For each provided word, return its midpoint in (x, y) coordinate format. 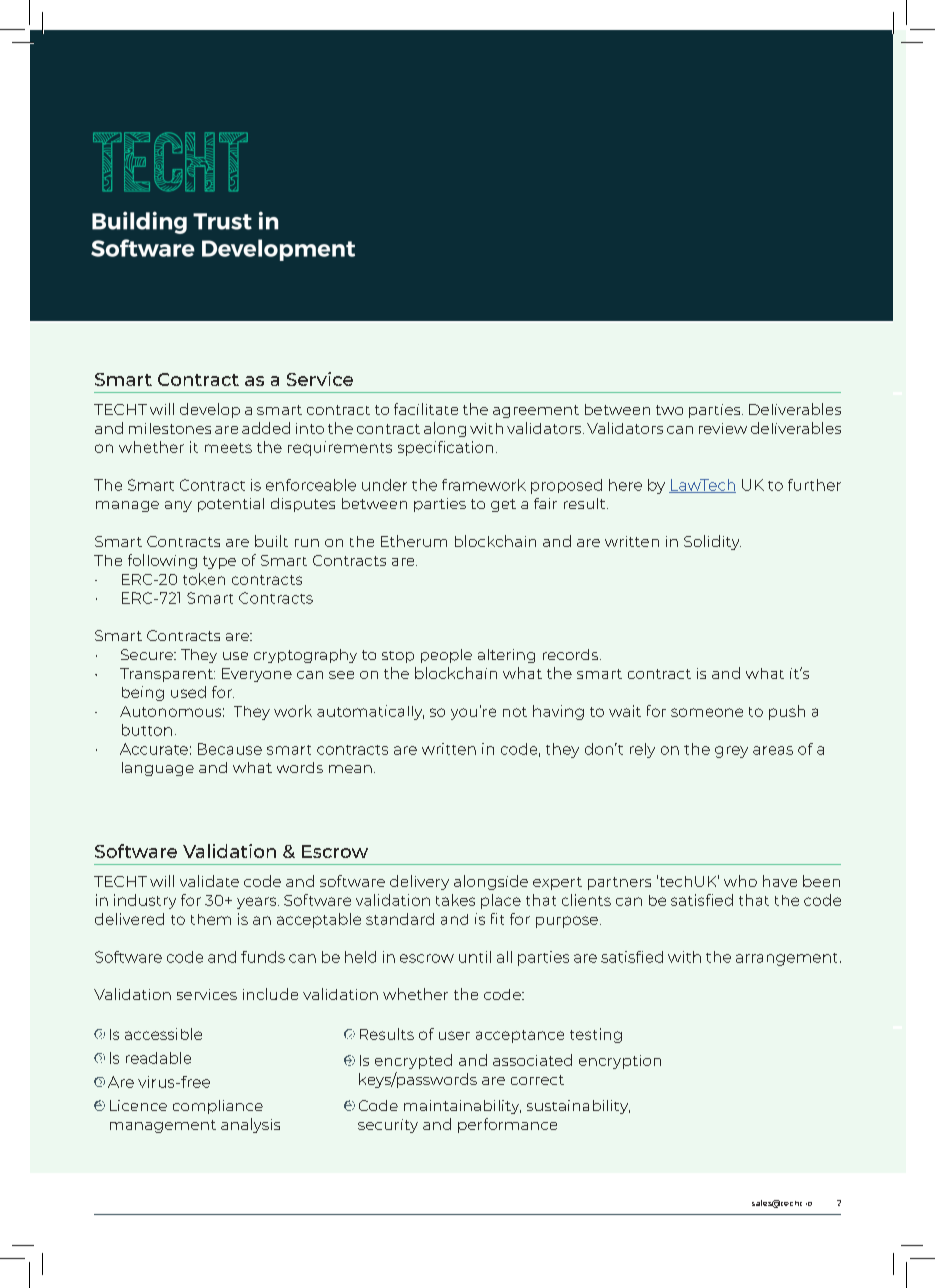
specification (445, 448)
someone (707, 712)
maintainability (462, 1107)
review (723, 428)
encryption (620, 1062)
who (740, 881)
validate (209, 881)
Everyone (257, 675)
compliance (218, 1107)
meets (228, 448)
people (446, 656)
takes (455, 900)
